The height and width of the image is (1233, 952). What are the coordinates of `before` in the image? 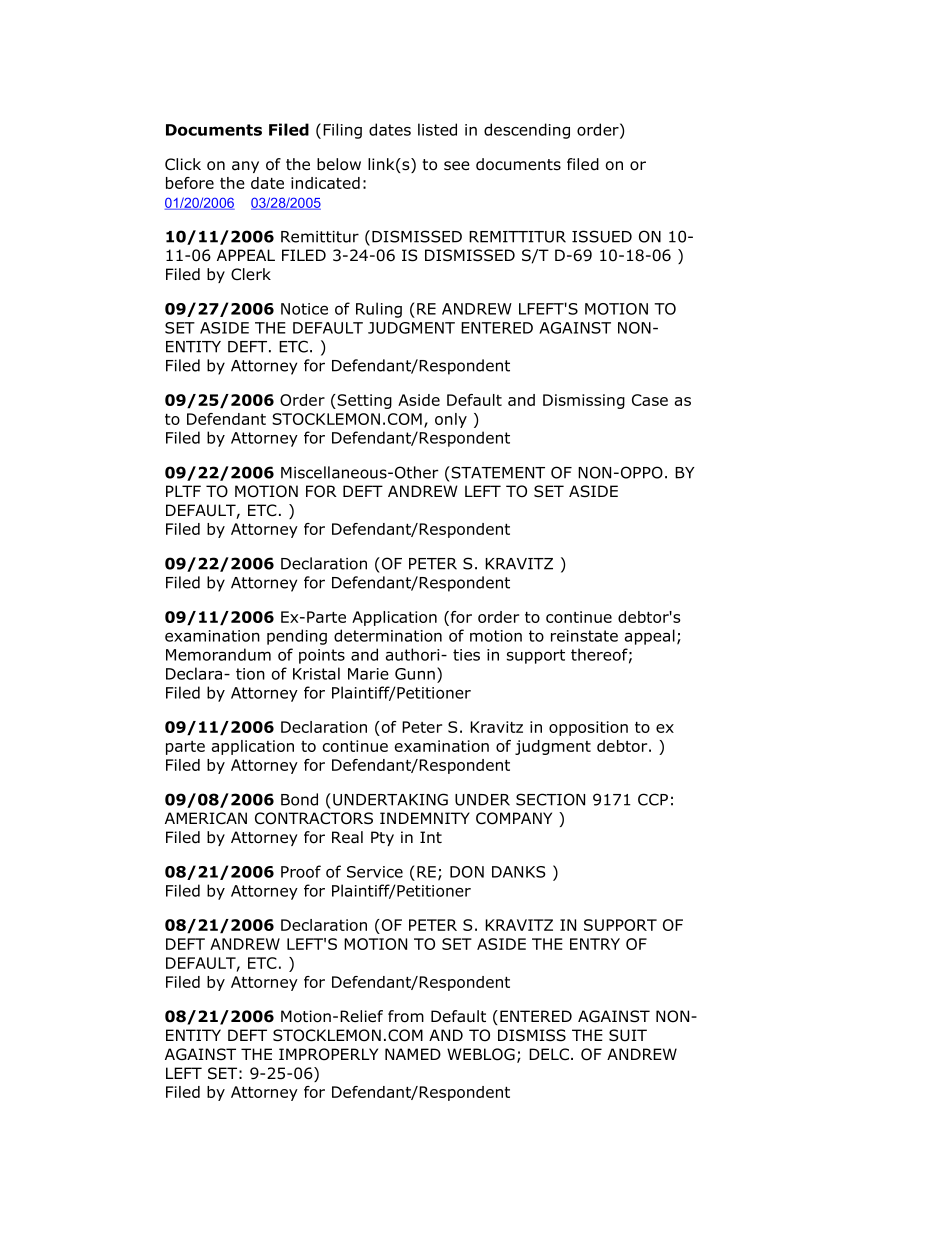 It's located at (190, 183).
